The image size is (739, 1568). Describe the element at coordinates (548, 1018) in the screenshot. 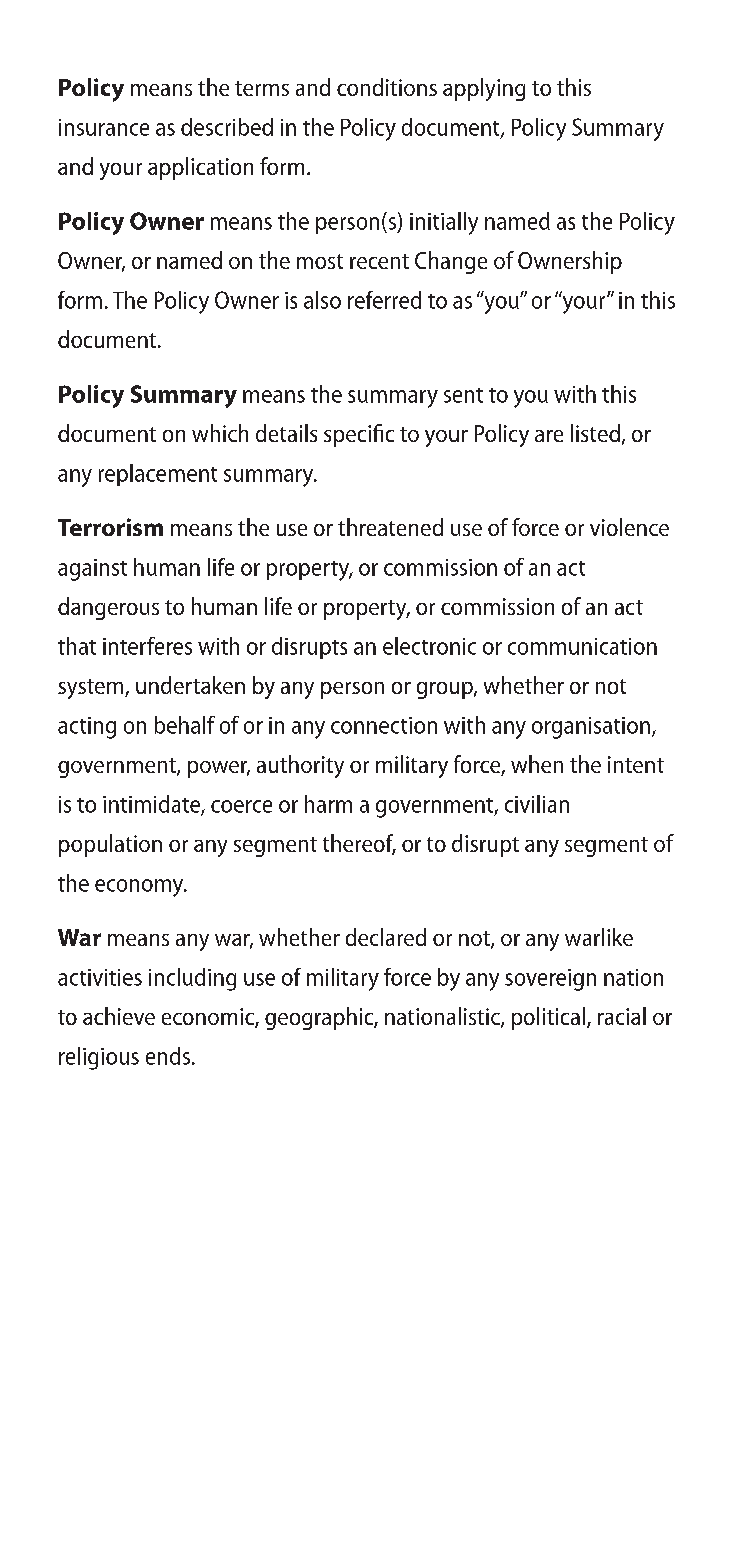

I see `political` at that location.
